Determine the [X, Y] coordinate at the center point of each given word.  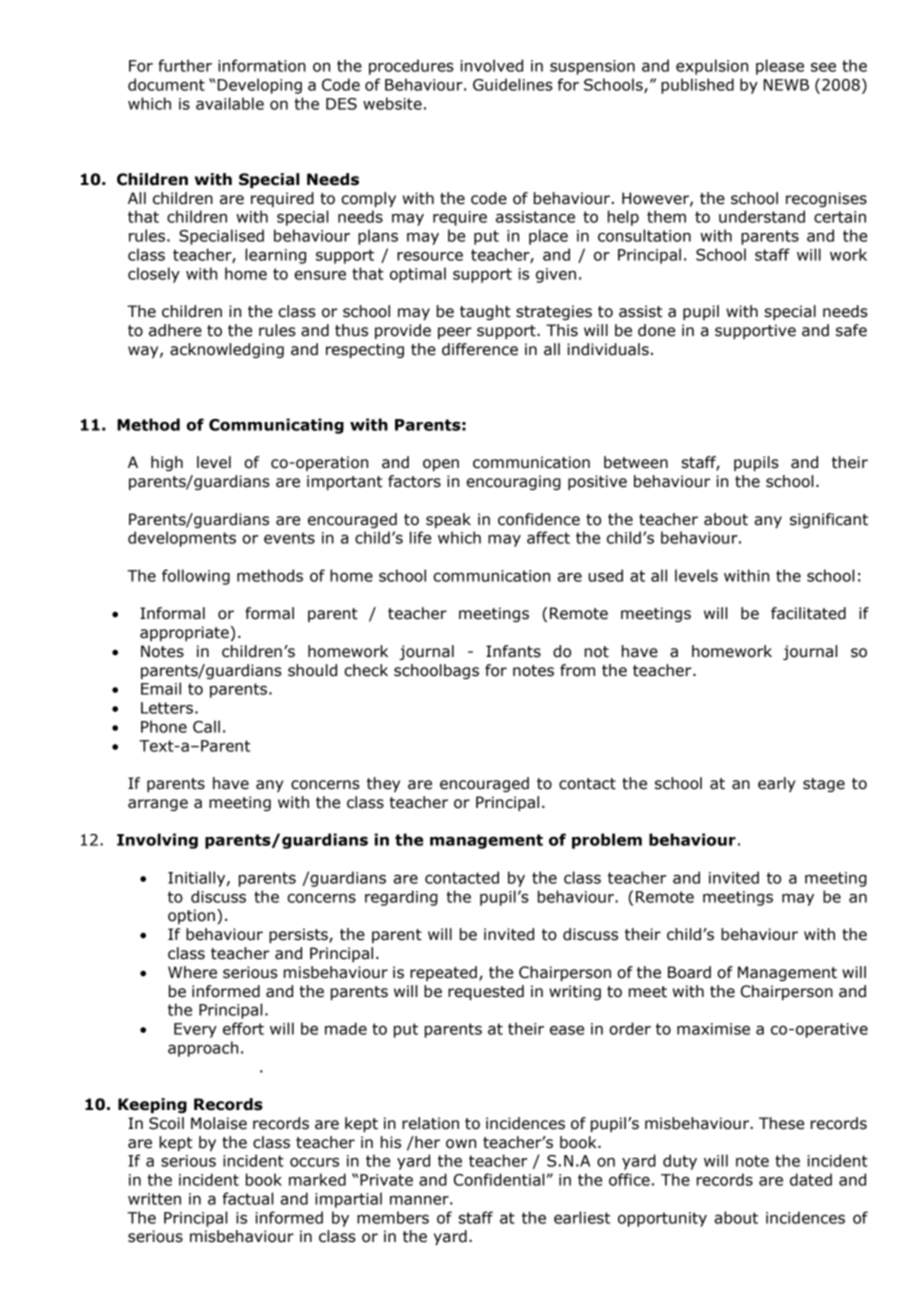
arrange [158, 805]
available [230, 103]
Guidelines [513, 84]
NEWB [786, 85]
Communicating [276, 426]
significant [829, 520]
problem [607, 841]
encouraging [513, 482]
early [777, 784]
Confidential [499, 1179]
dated [811, 1179]
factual [248, 1198]
